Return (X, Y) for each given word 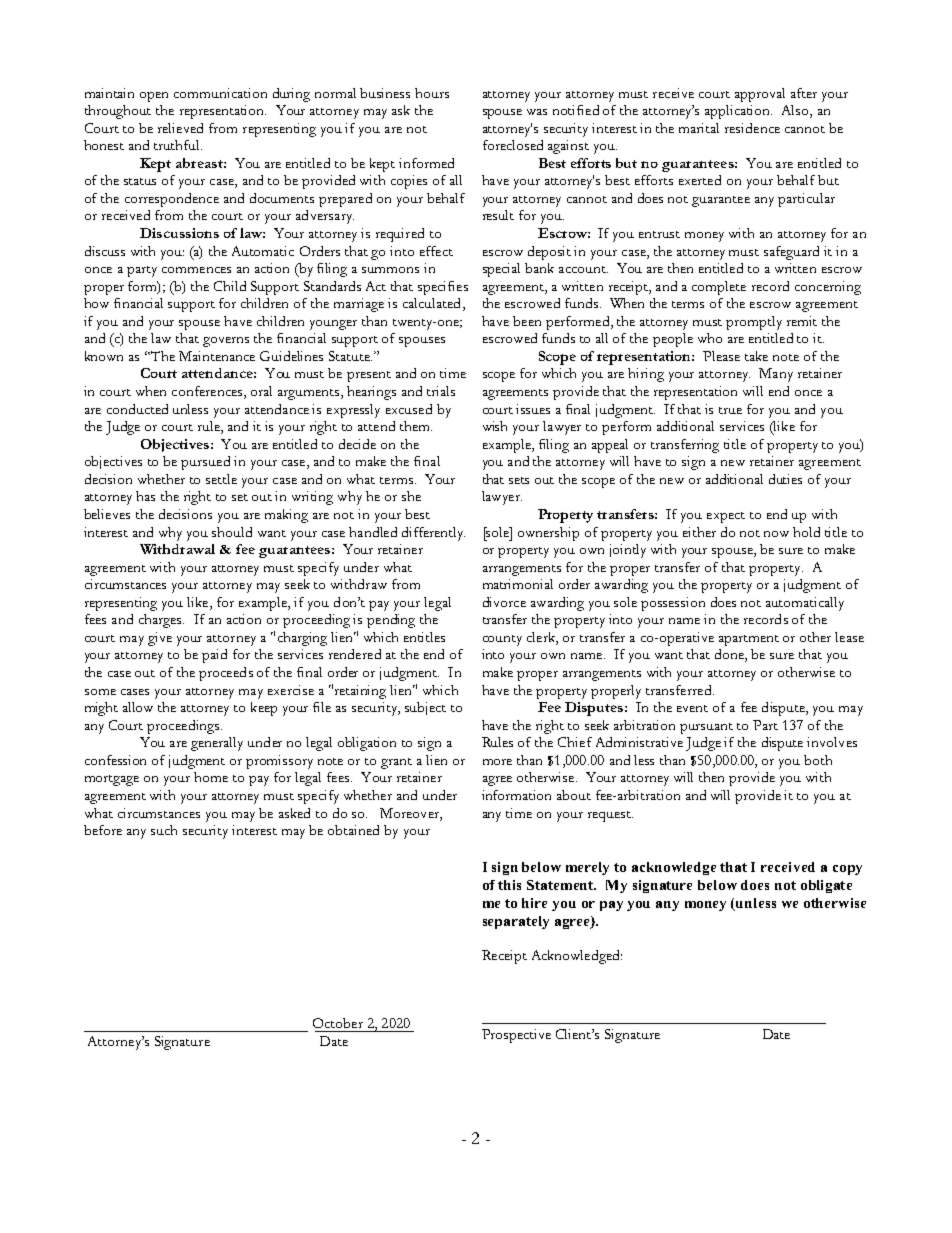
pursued (205, 463)
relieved (180, 128)
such (164, 830)
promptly (754, 323)
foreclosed (513, 145)
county (502, 640)
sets (519, 480)
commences (196, 270)
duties (785, 479)
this (509, 885)
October (338, 1023)
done (730, 655)
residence (752, 128)
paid (214, 656)
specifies (443, 288)
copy (847, 870)
